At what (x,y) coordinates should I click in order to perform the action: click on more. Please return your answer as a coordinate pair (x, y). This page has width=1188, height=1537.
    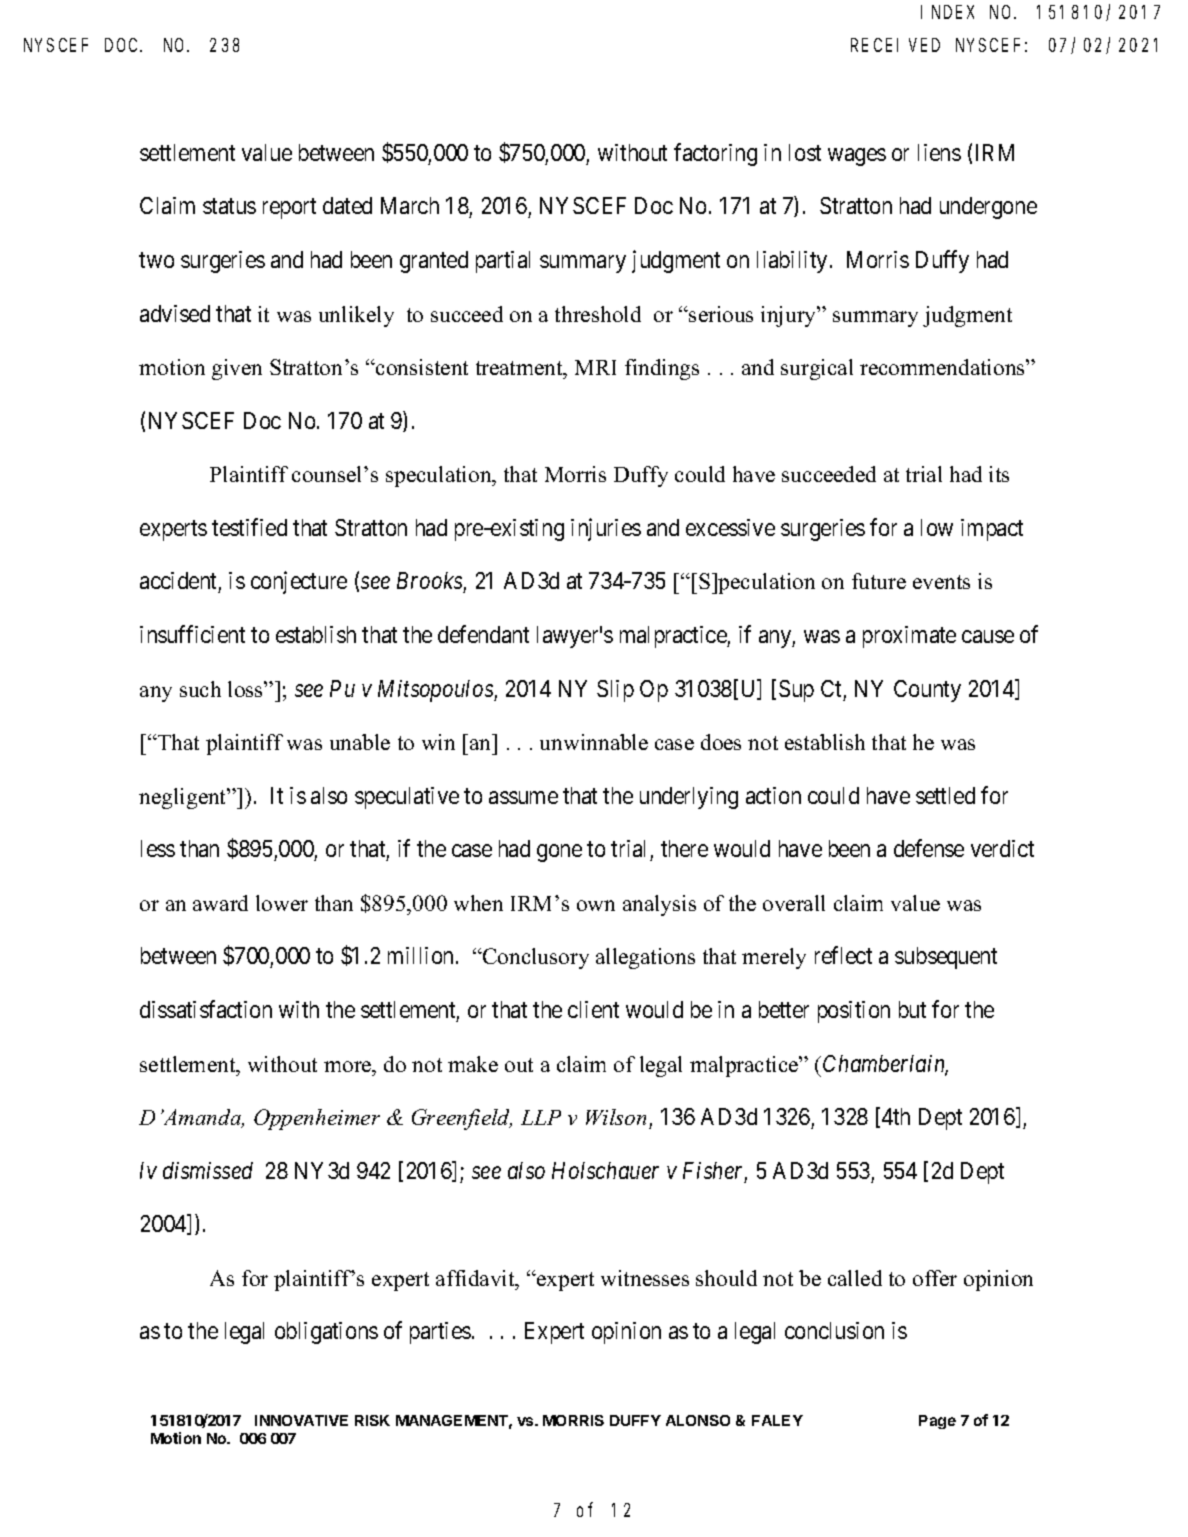
    Looking at the image, I should click on (349, 1066).
